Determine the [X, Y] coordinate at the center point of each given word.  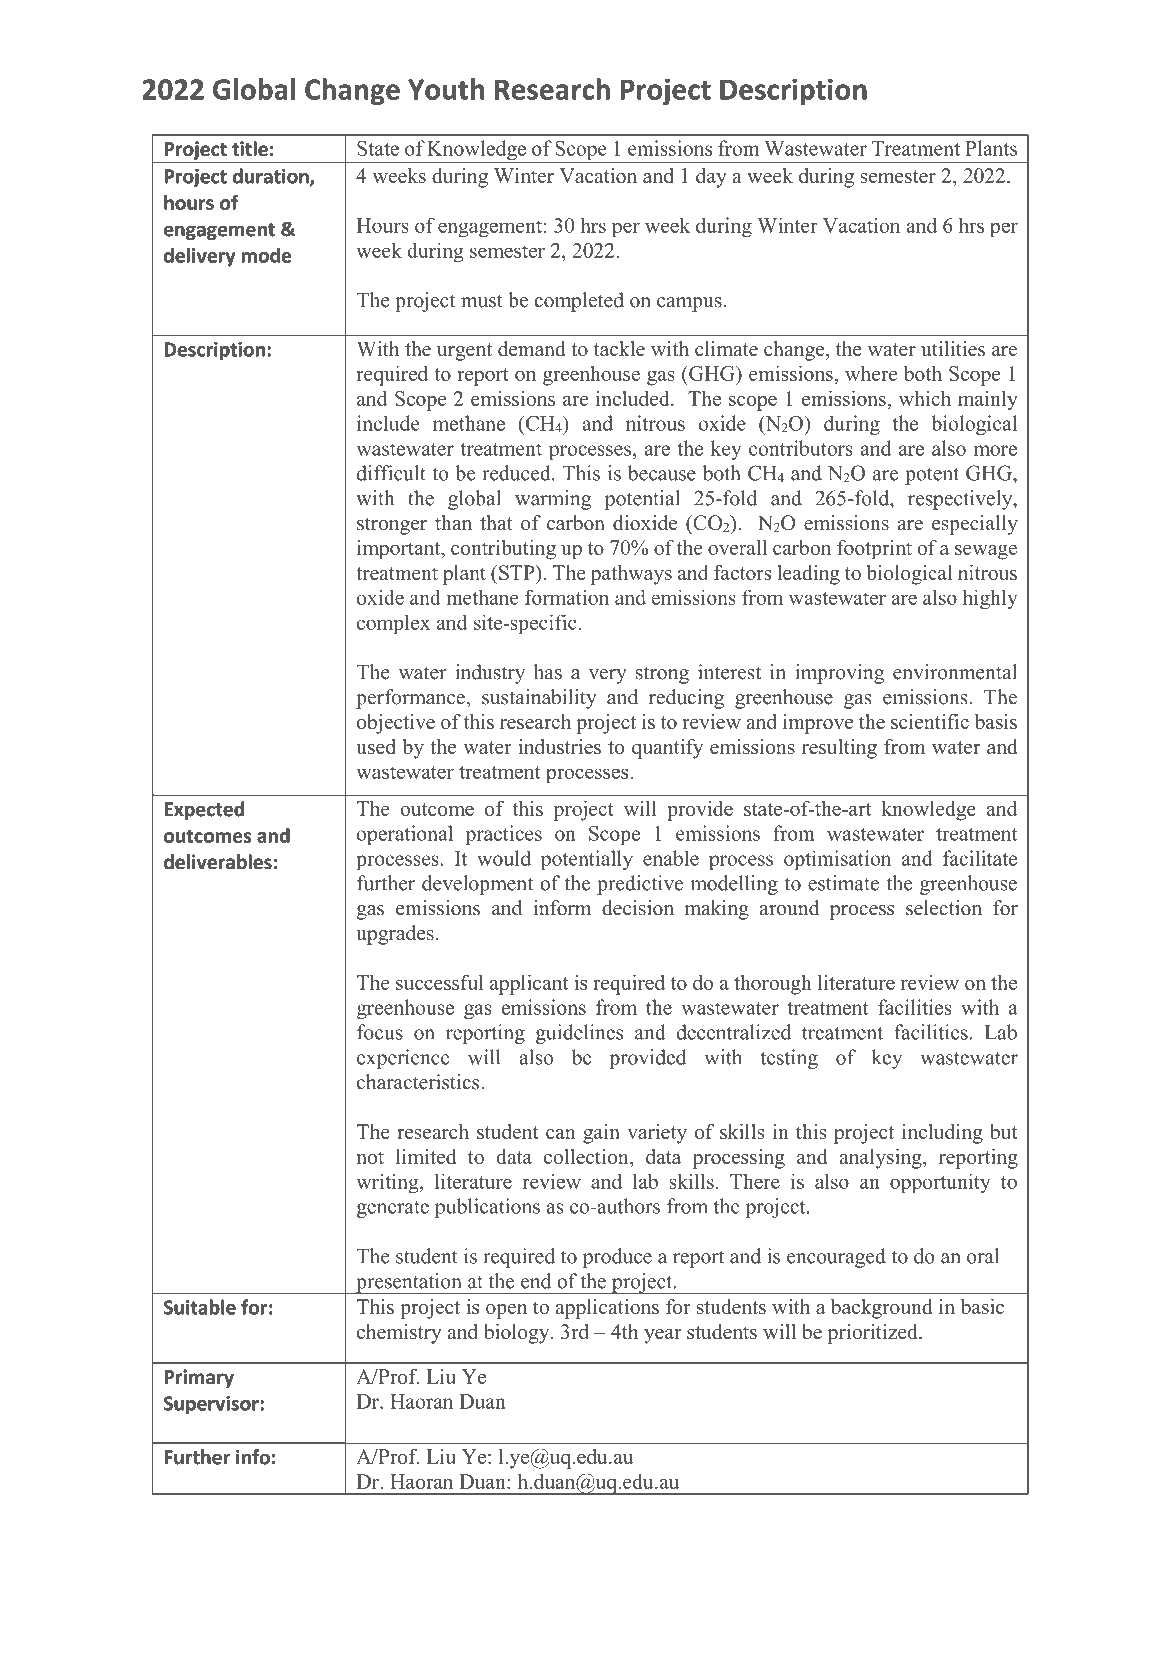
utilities [953, 349]
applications [607, 1309]
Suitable [200, 1307]
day [711, 178]
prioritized [873, 1334]
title [250, 148]
